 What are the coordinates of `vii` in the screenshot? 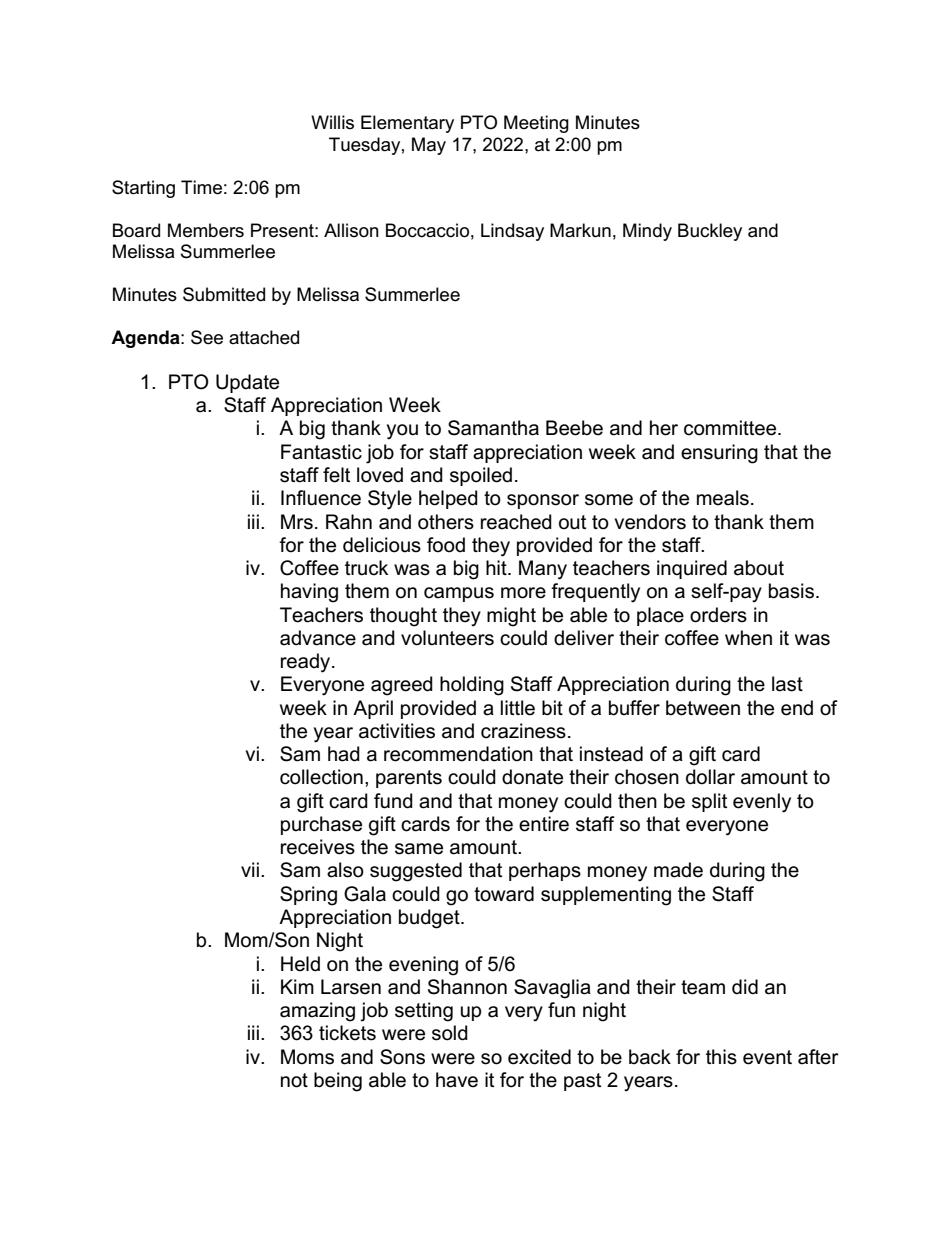 It's located at (250, 869).
